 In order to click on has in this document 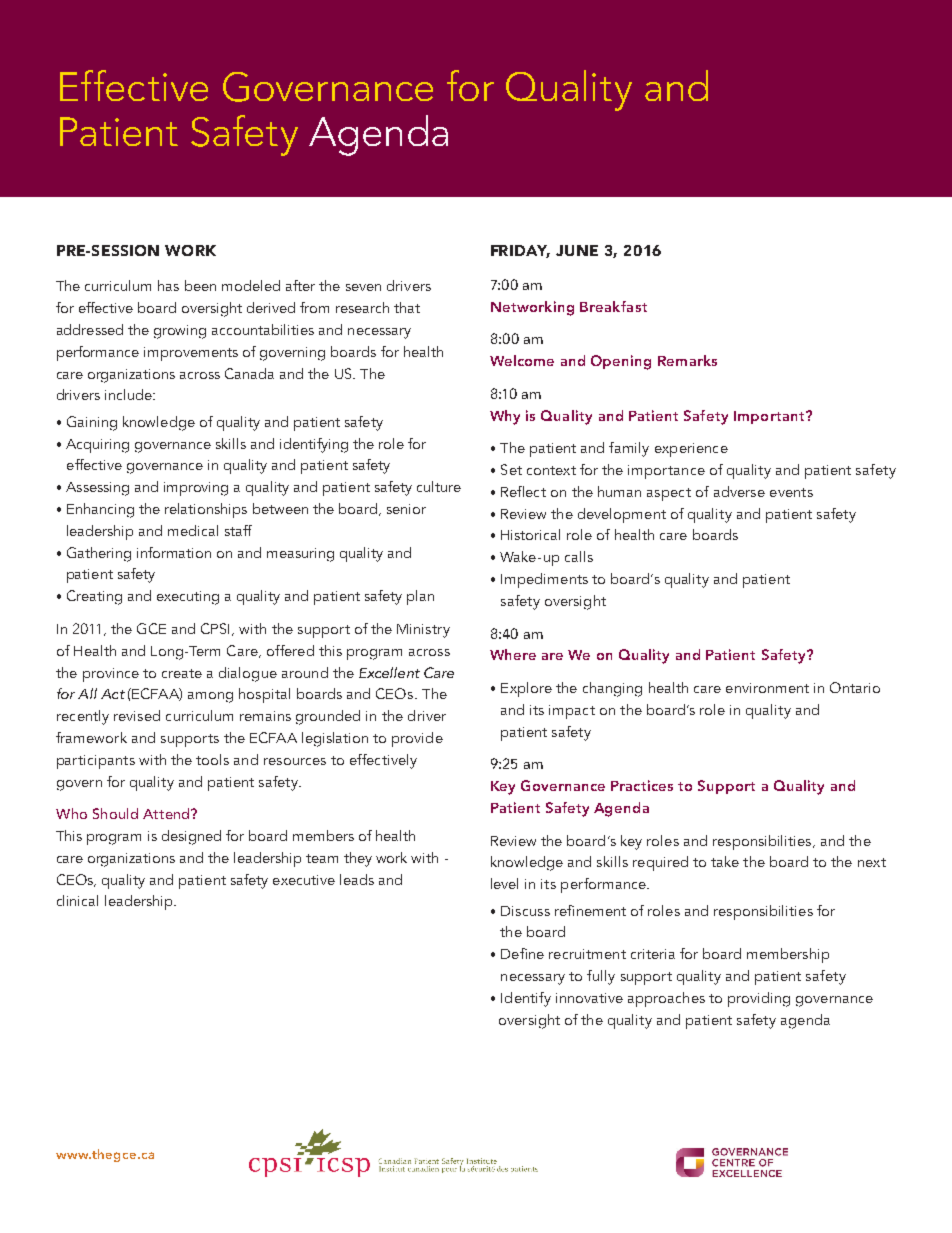, I will do `click(168, 285)`.
